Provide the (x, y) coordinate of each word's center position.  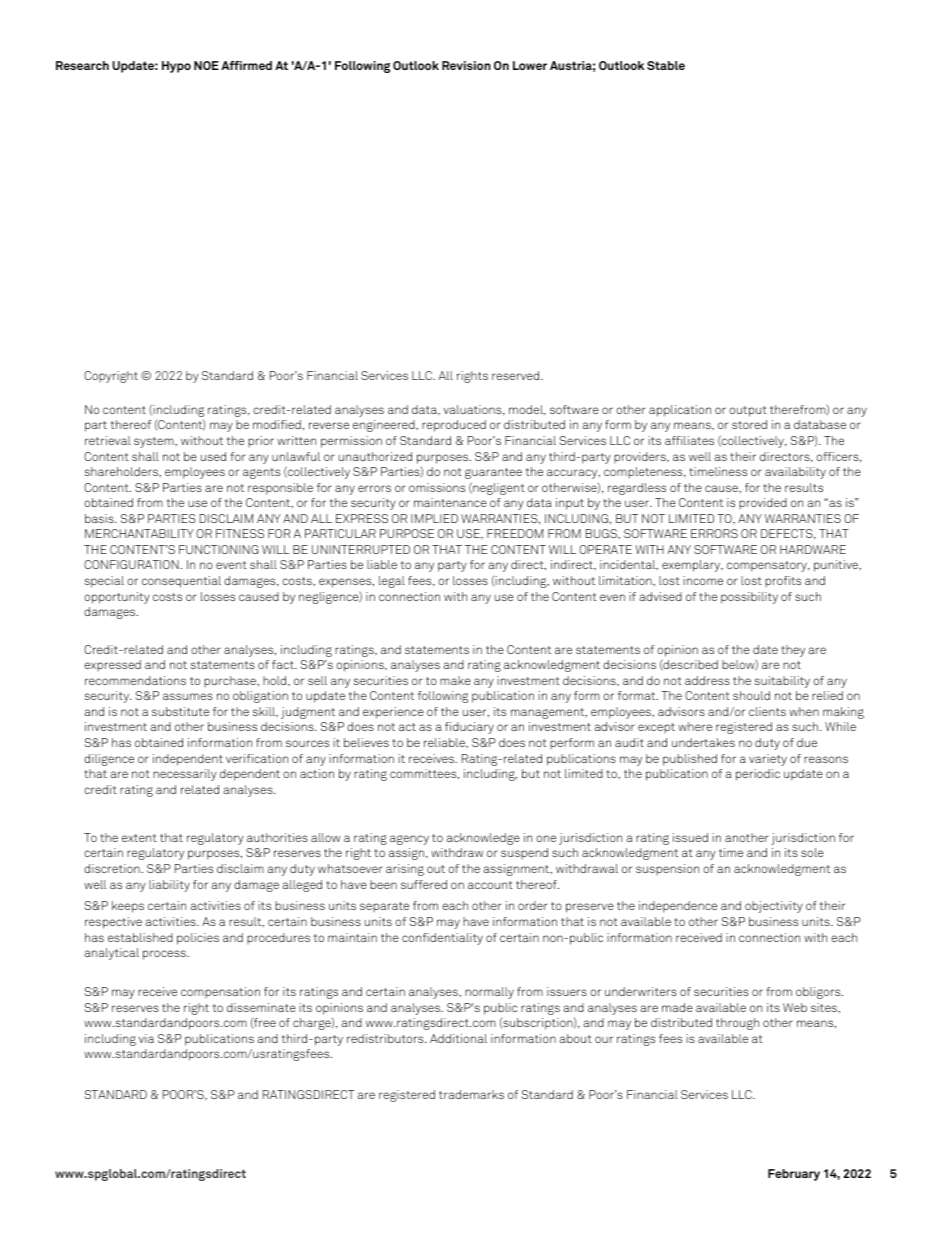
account (490, 885)
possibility (749, 598)
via (146, 1038)
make (455, 680)
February (794, 1175)
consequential (181, 582)
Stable (666, 65)
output (748, 411)
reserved (517, 375)
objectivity (774, 907)
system (155, 442)
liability (169, 886)
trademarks (471, 1094)
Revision (466, 65)
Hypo (176, 67)
